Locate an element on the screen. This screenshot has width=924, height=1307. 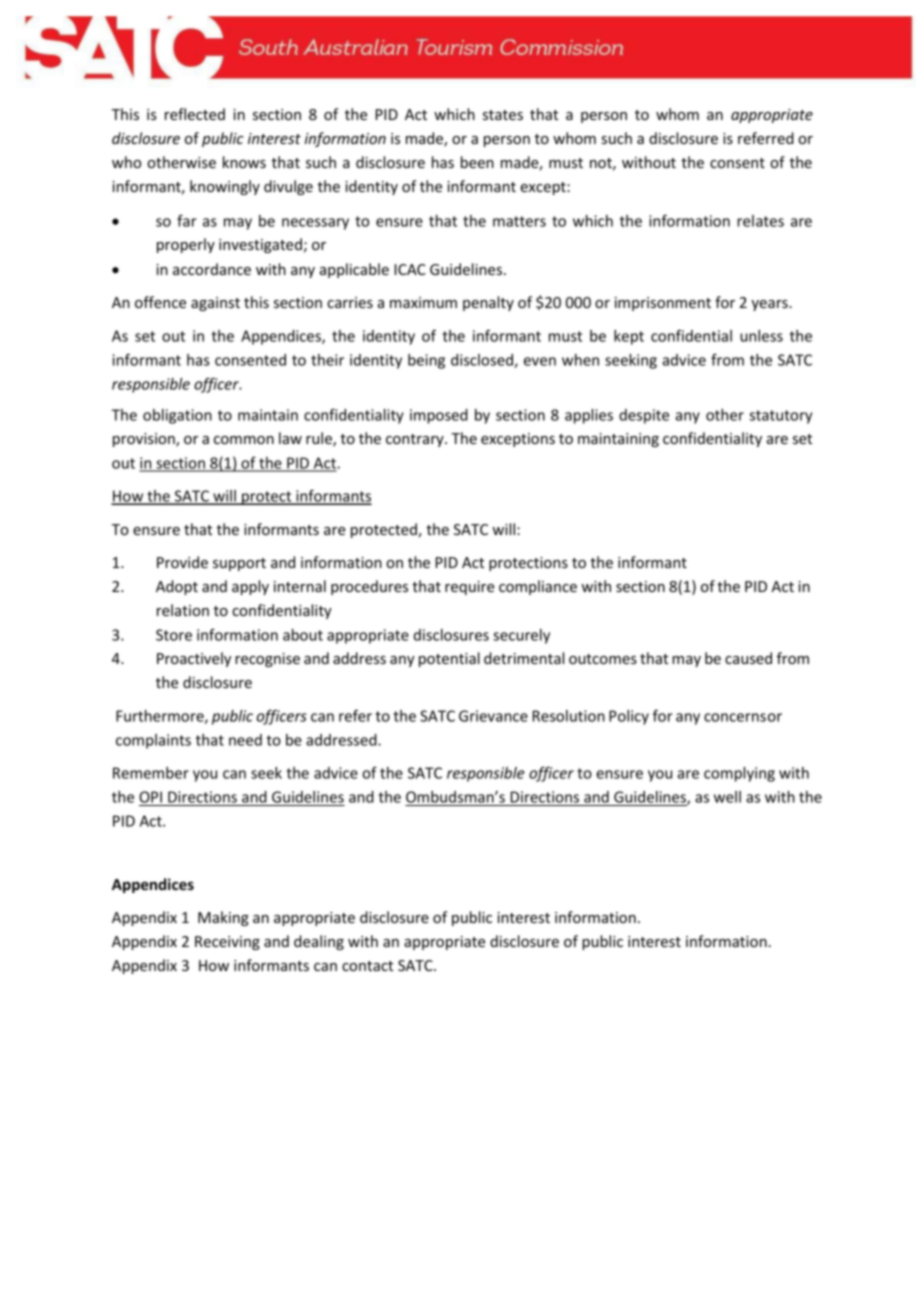
need is located at coordinates (245, 740).
